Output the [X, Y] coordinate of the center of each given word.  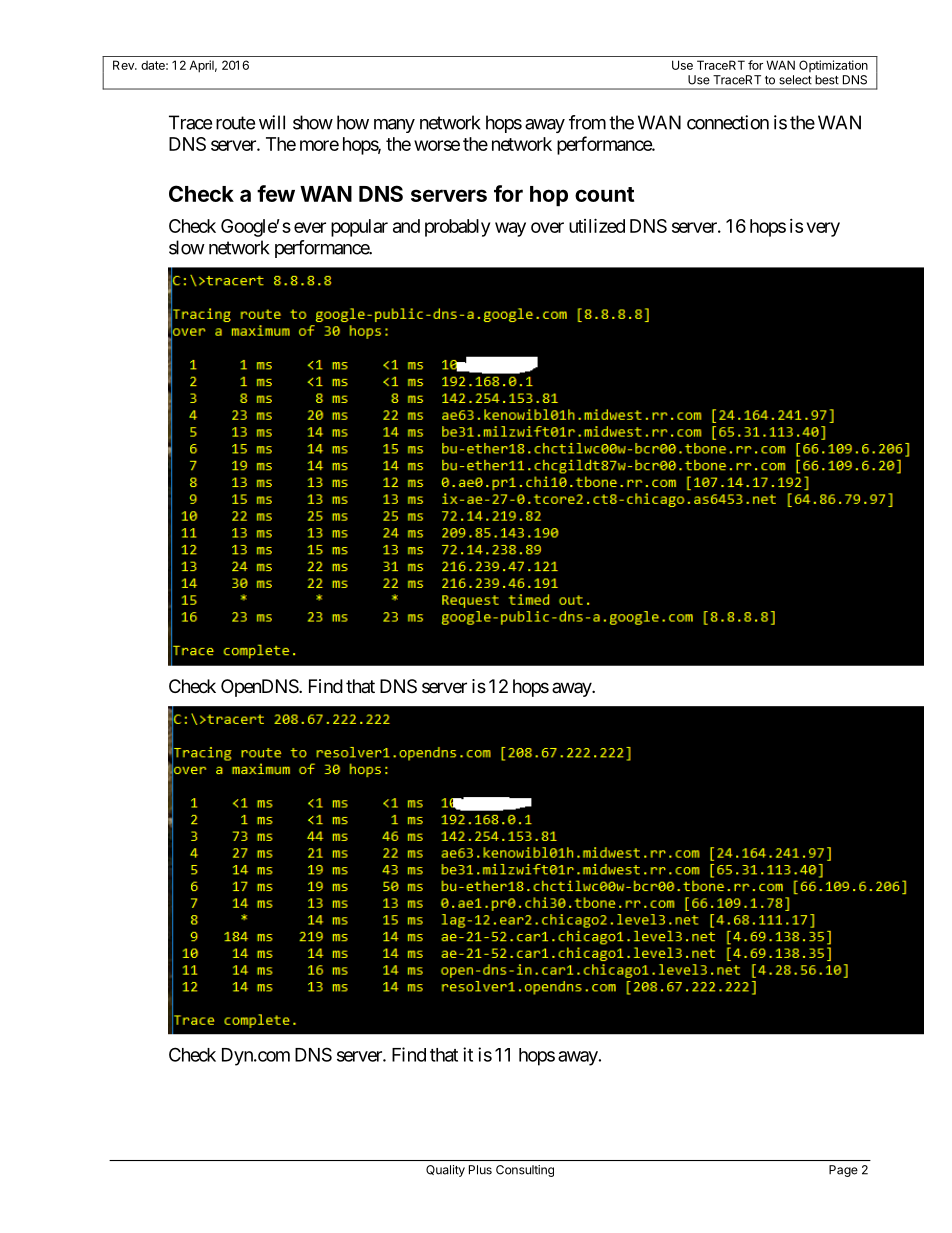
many [394, 126]
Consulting [525, 1171]
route [235, 123]
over [547, 227]
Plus [480, 1170]
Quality [445, 1171]
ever [310, 227]
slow [187, 247]
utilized [597, 225]
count [604, 194]
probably [457, 228]
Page [843, 1171]
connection [728, 122]
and [406, 226]
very [823, 229]
